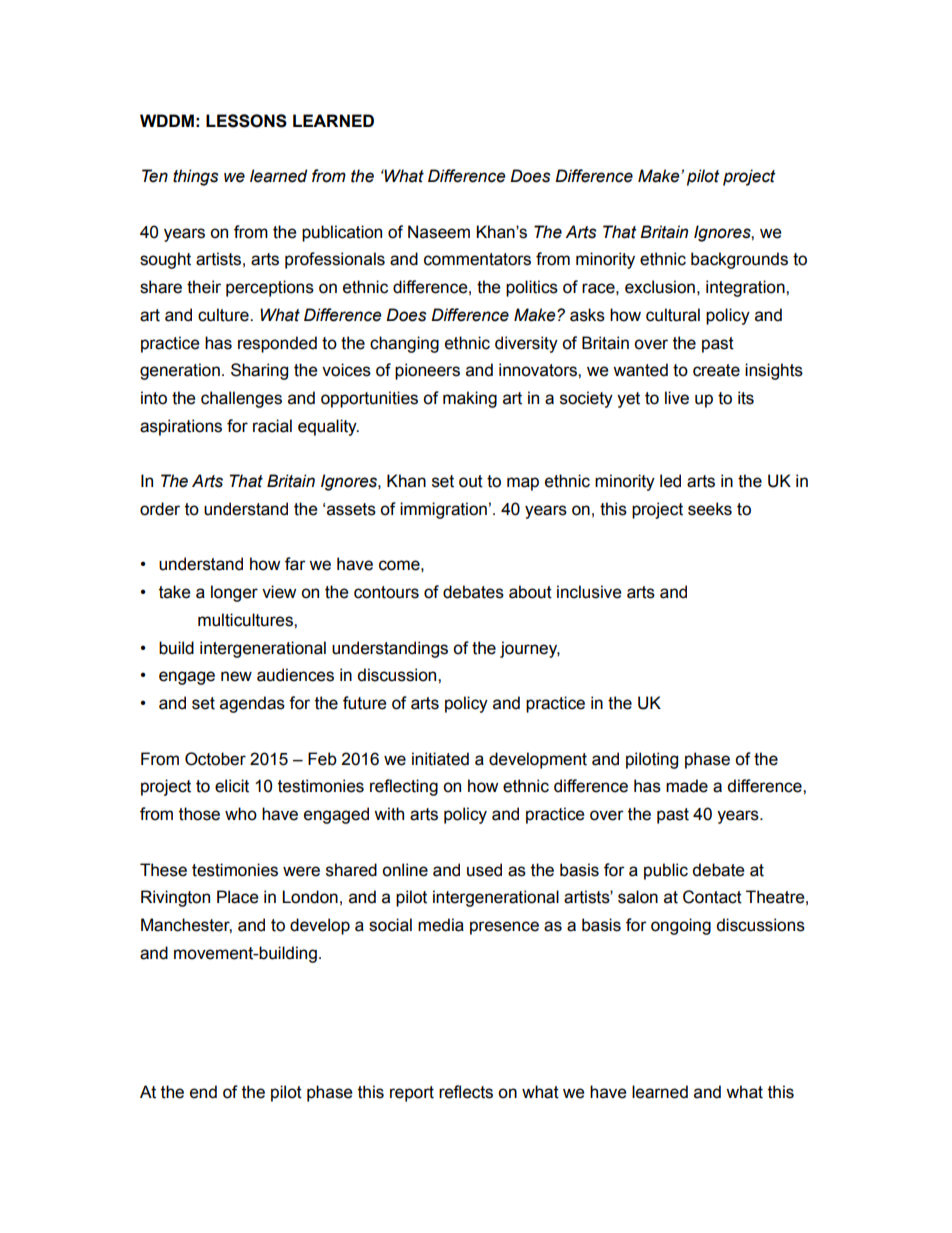  Describe the element at coordinates (530, 592) in the screenshot. I see `about` at that location.
